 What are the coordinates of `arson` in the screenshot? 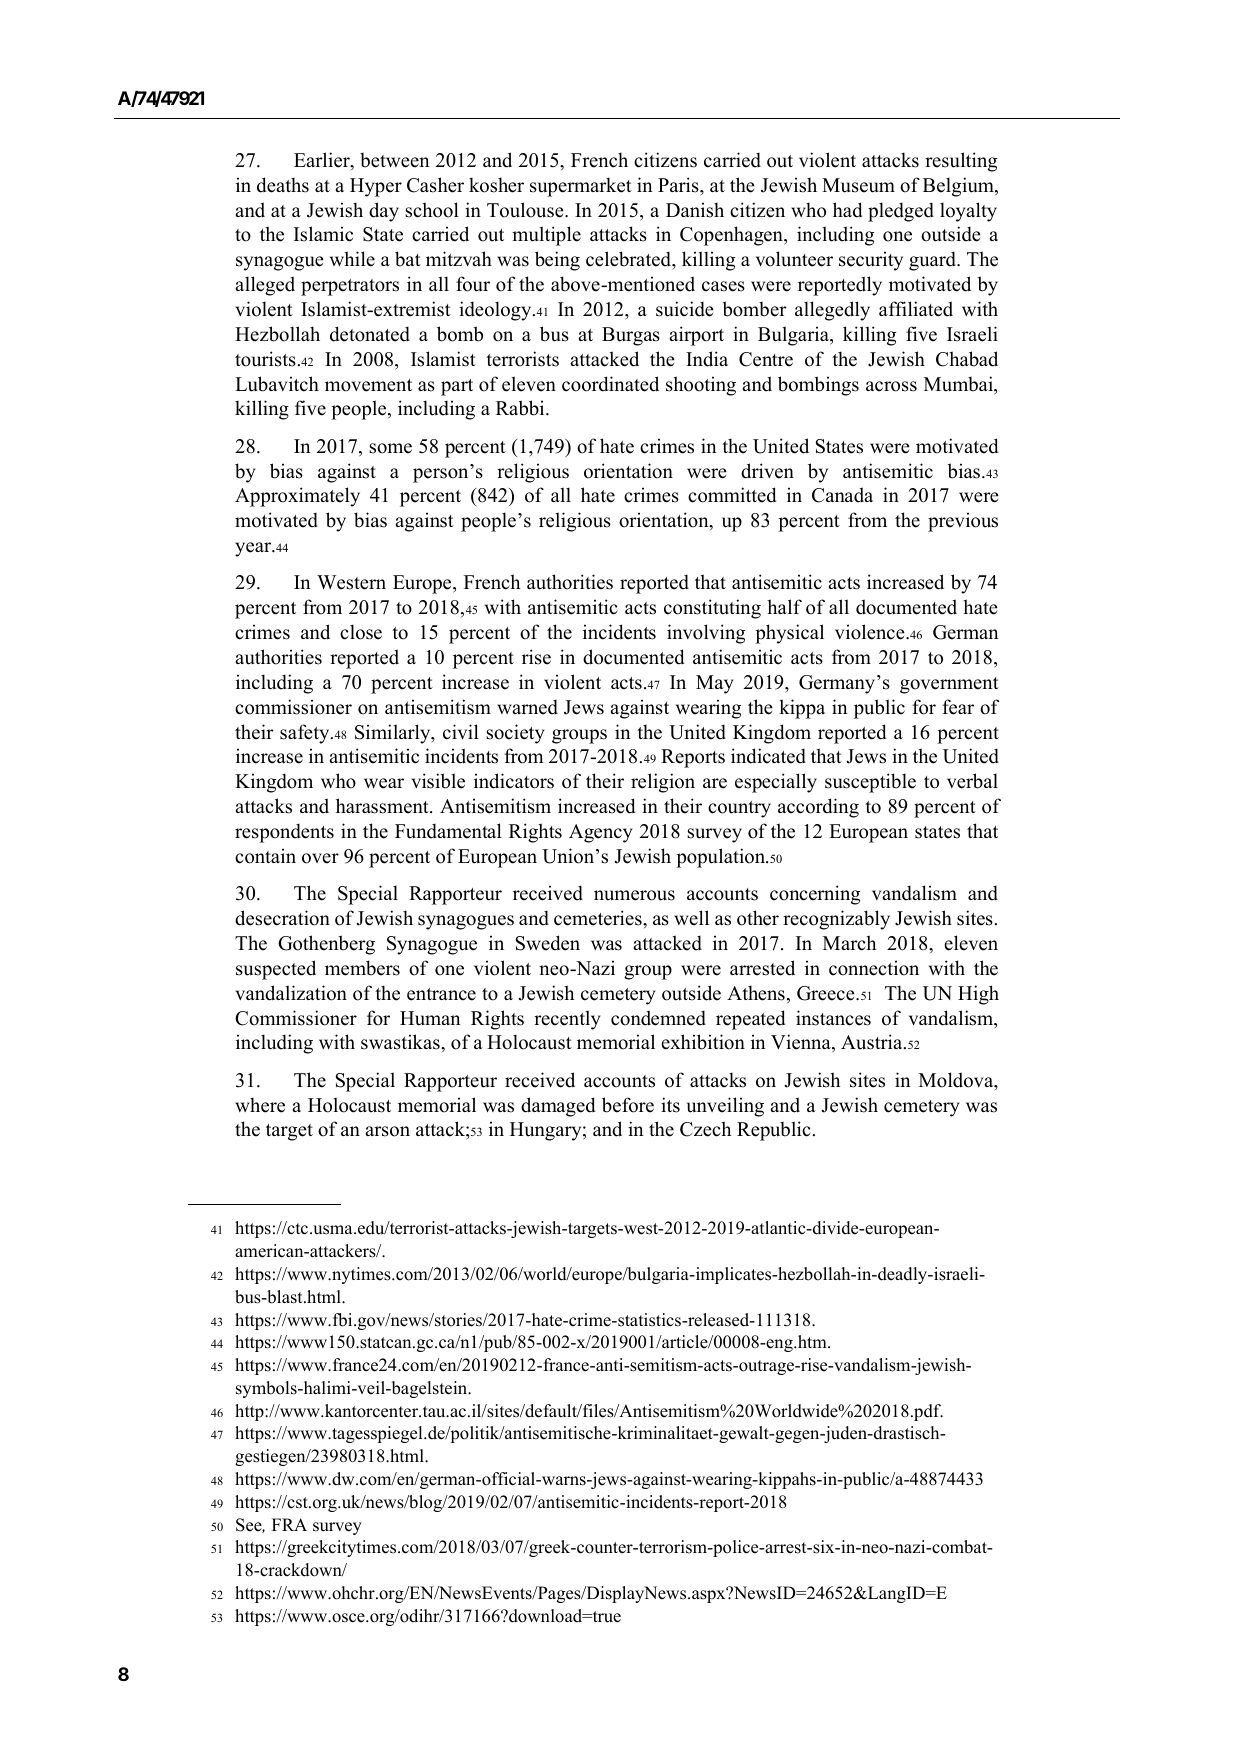 It's located at (387, 1131).
